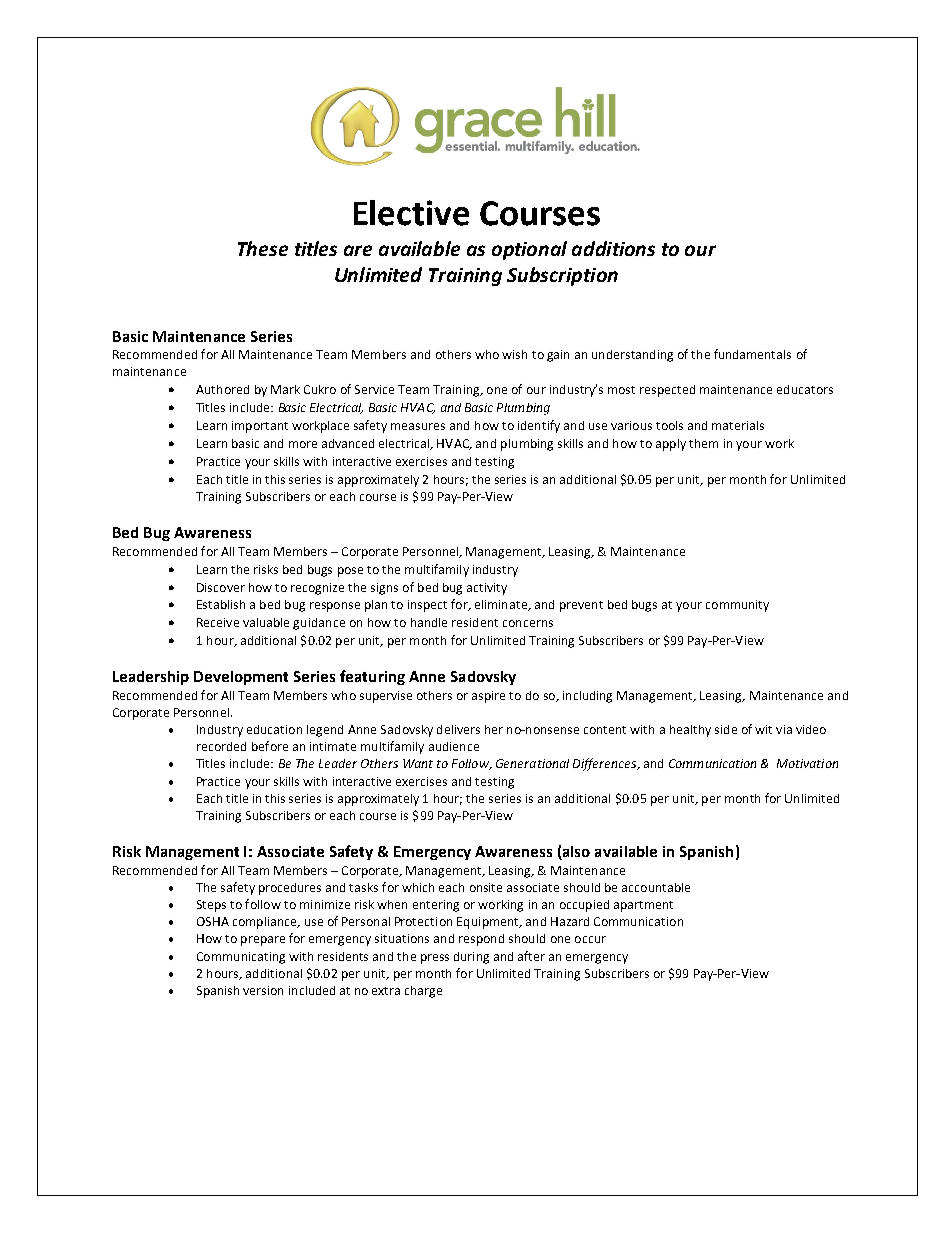  What do you see at coordinates (263, 990) in the screenshot?
I see `version` at bounding box center [263, 990].
